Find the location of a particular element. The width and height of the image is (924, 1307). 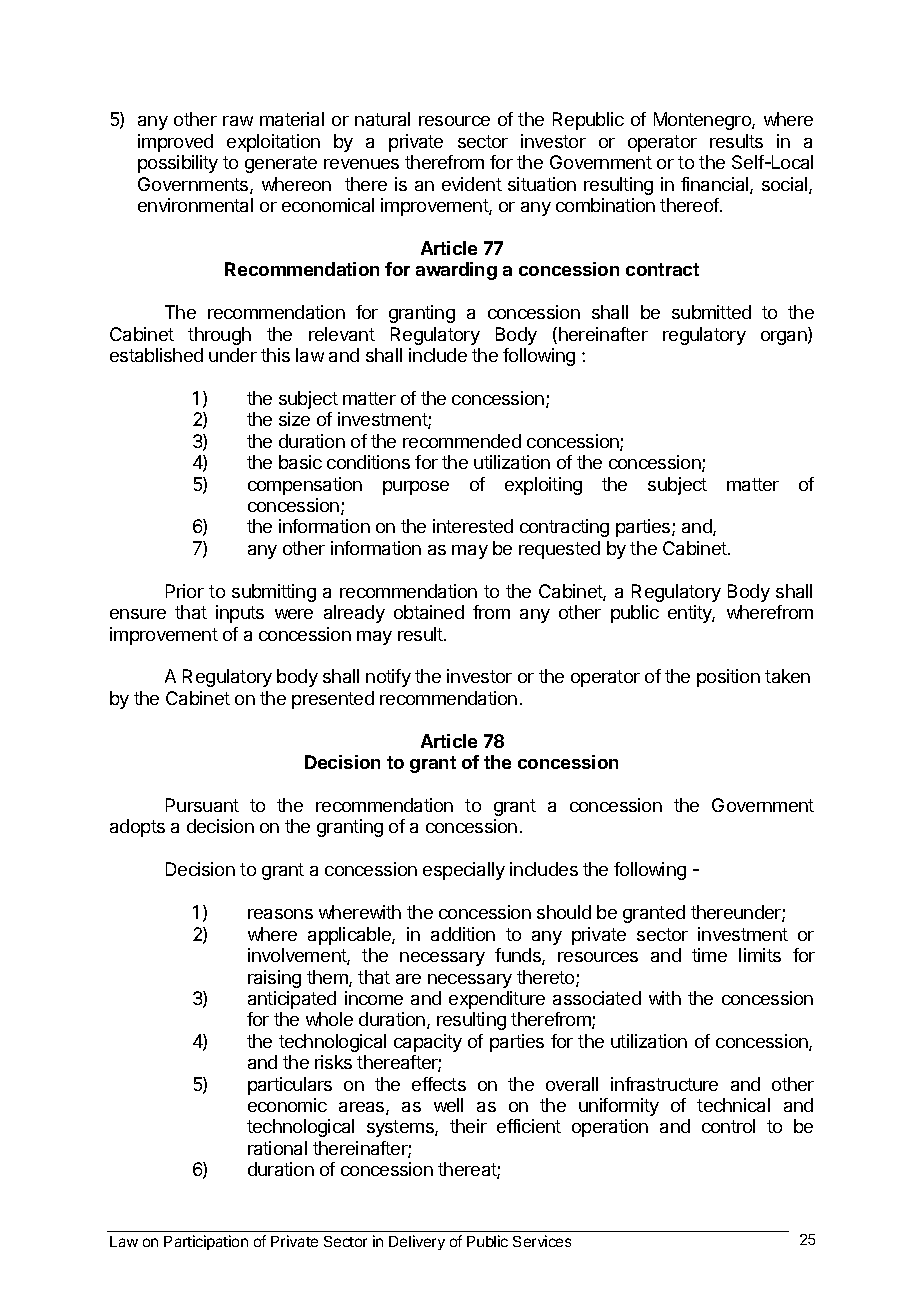

inputs is located at coordinates (240, 614).
